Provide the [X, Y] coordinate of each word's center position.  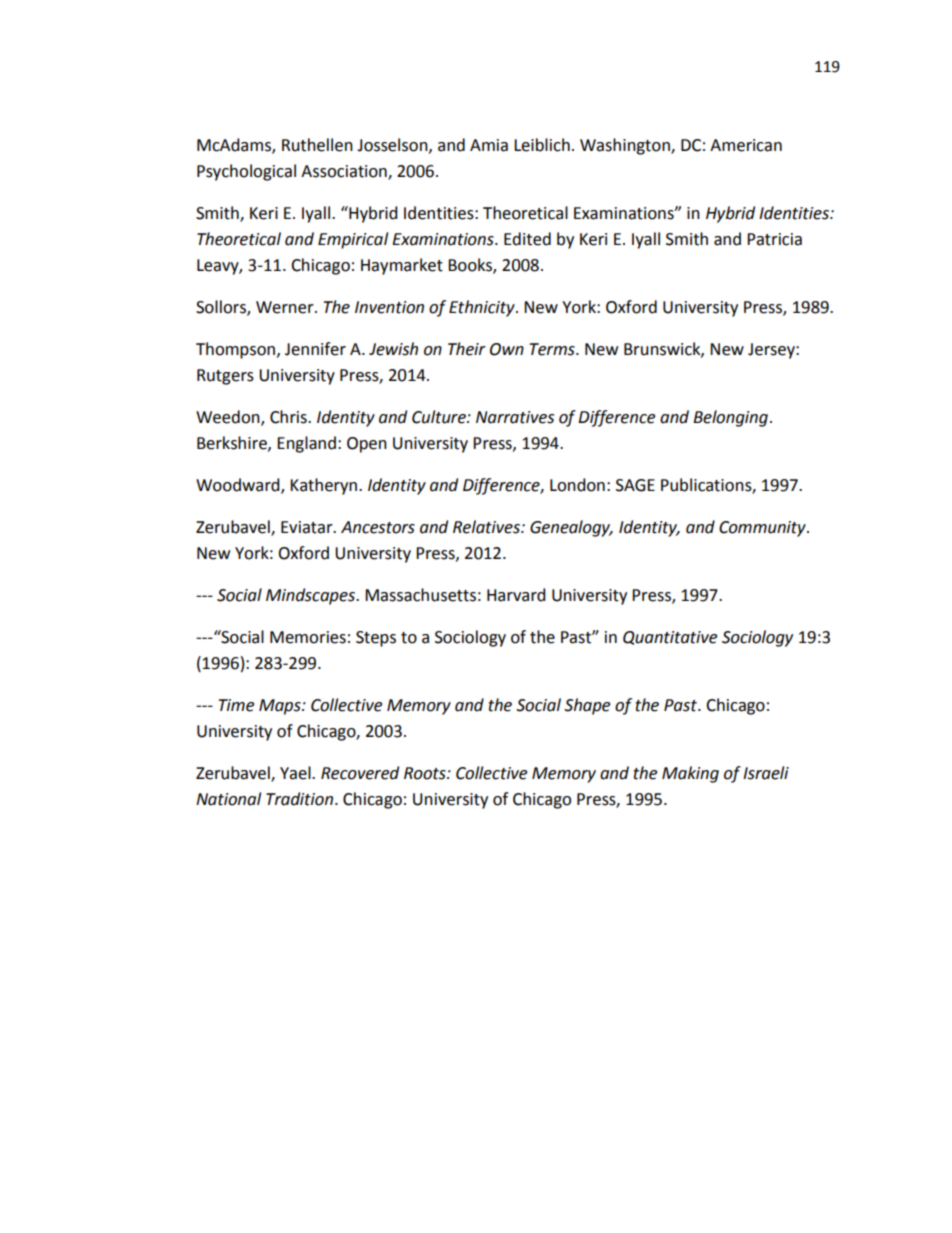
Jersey [772, 351]
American [746, 145]
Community [763, 529]
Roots [426, 773]
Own [507, 349]
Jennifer [315, 349]
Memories [308, 637]
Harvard [516, 595]
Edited [527, 239]
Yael [296, 773]
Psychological [246, 172]
